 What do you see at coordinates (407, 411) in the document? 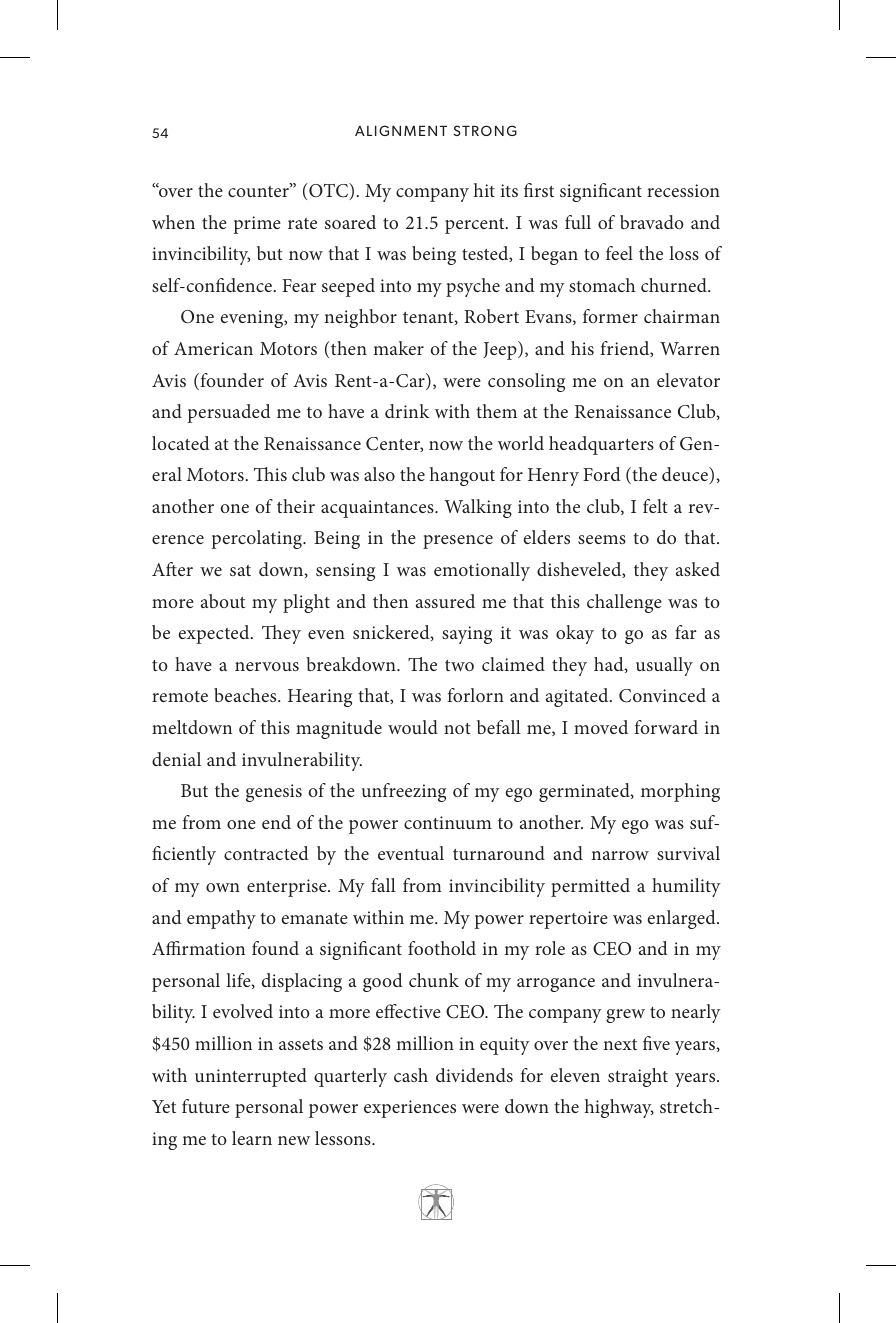
I see `drink` at bounding box center [407, 411].
